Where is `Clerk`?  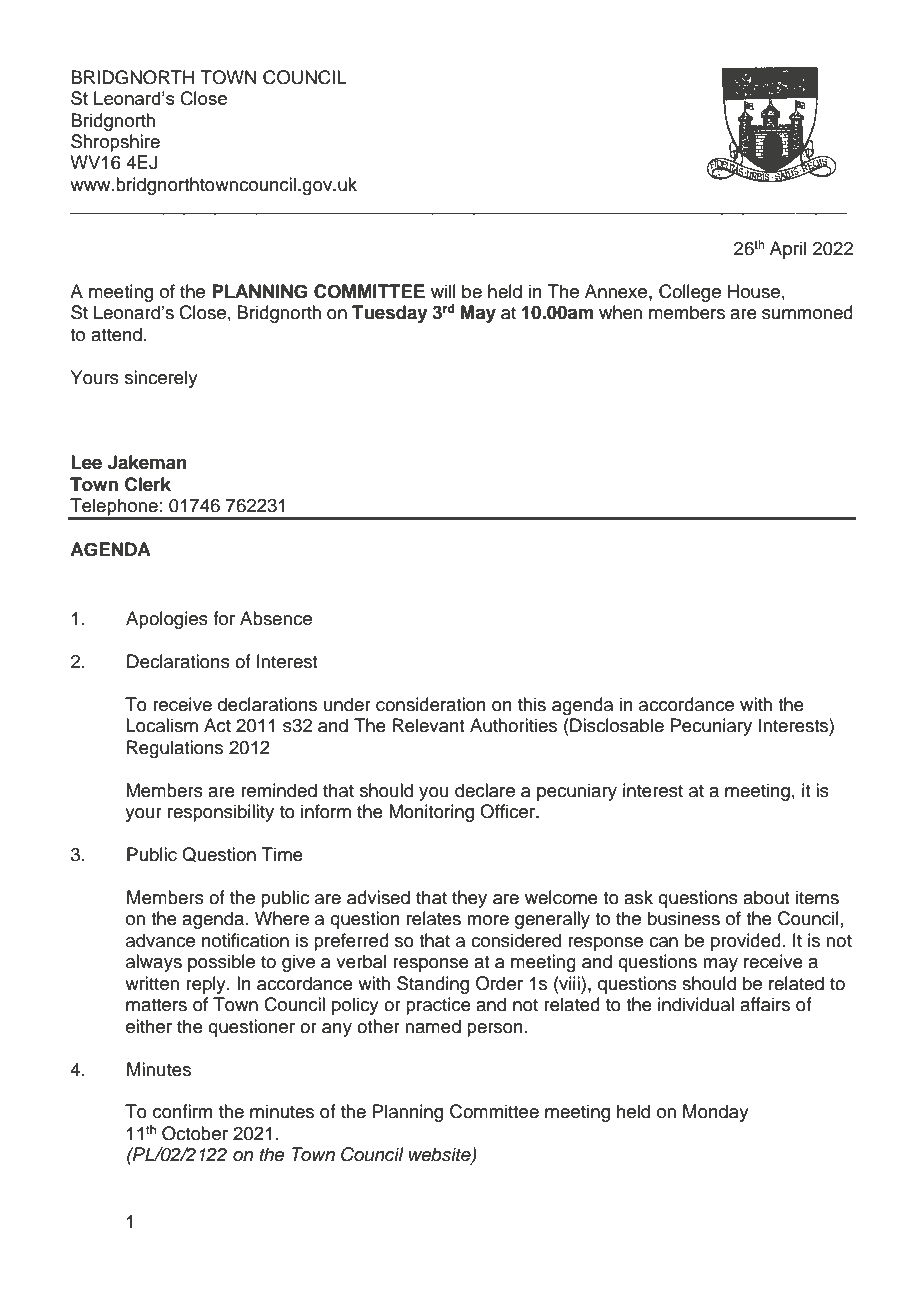
Clerk is located at coordinates (148, 484).
